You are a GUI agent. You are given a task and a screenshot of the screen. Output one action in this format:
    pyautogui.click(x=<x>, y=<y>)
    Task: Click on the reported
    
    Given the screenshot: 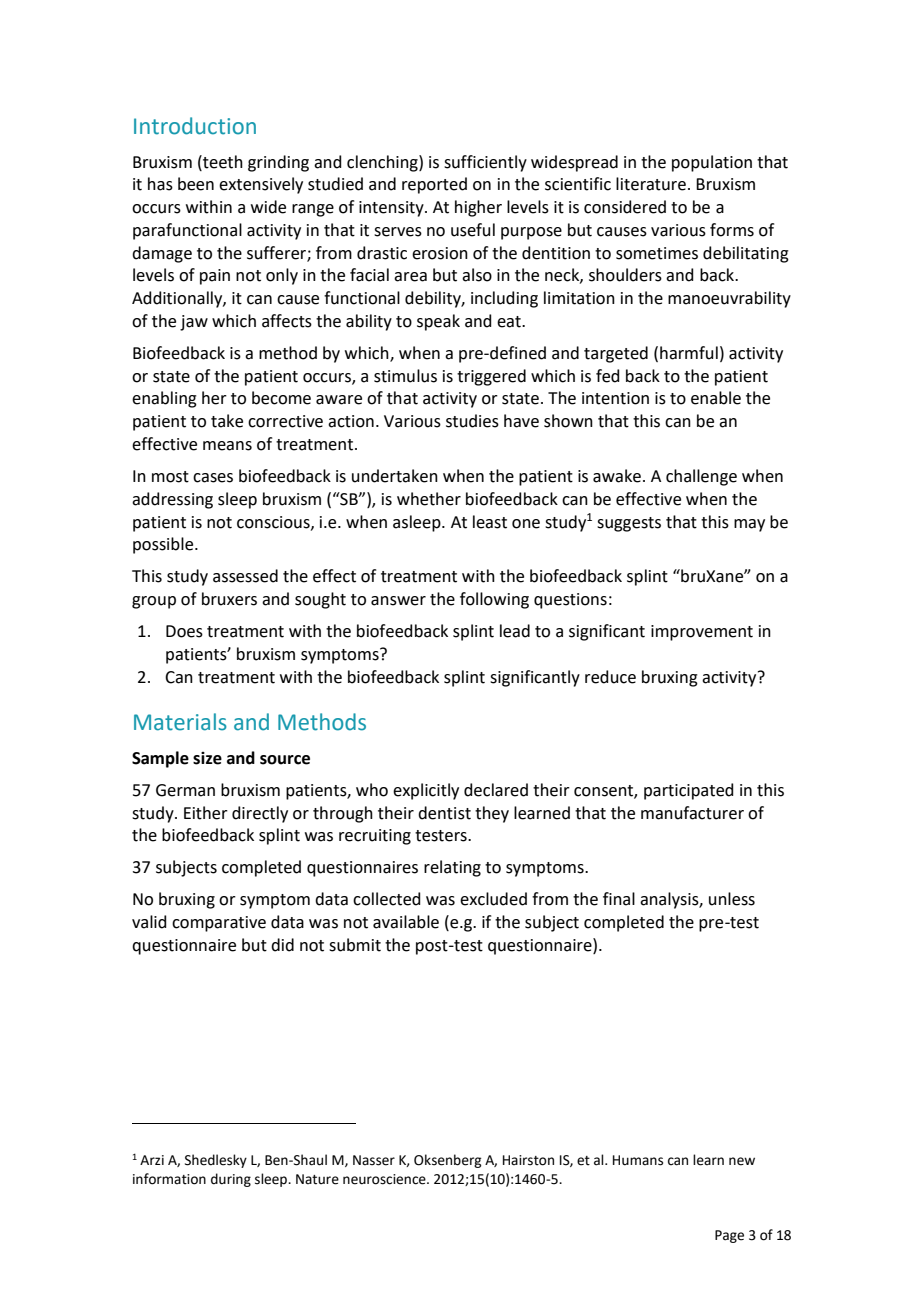 What is the action you would take?
    pyautogui.click(x=434, y=185)
